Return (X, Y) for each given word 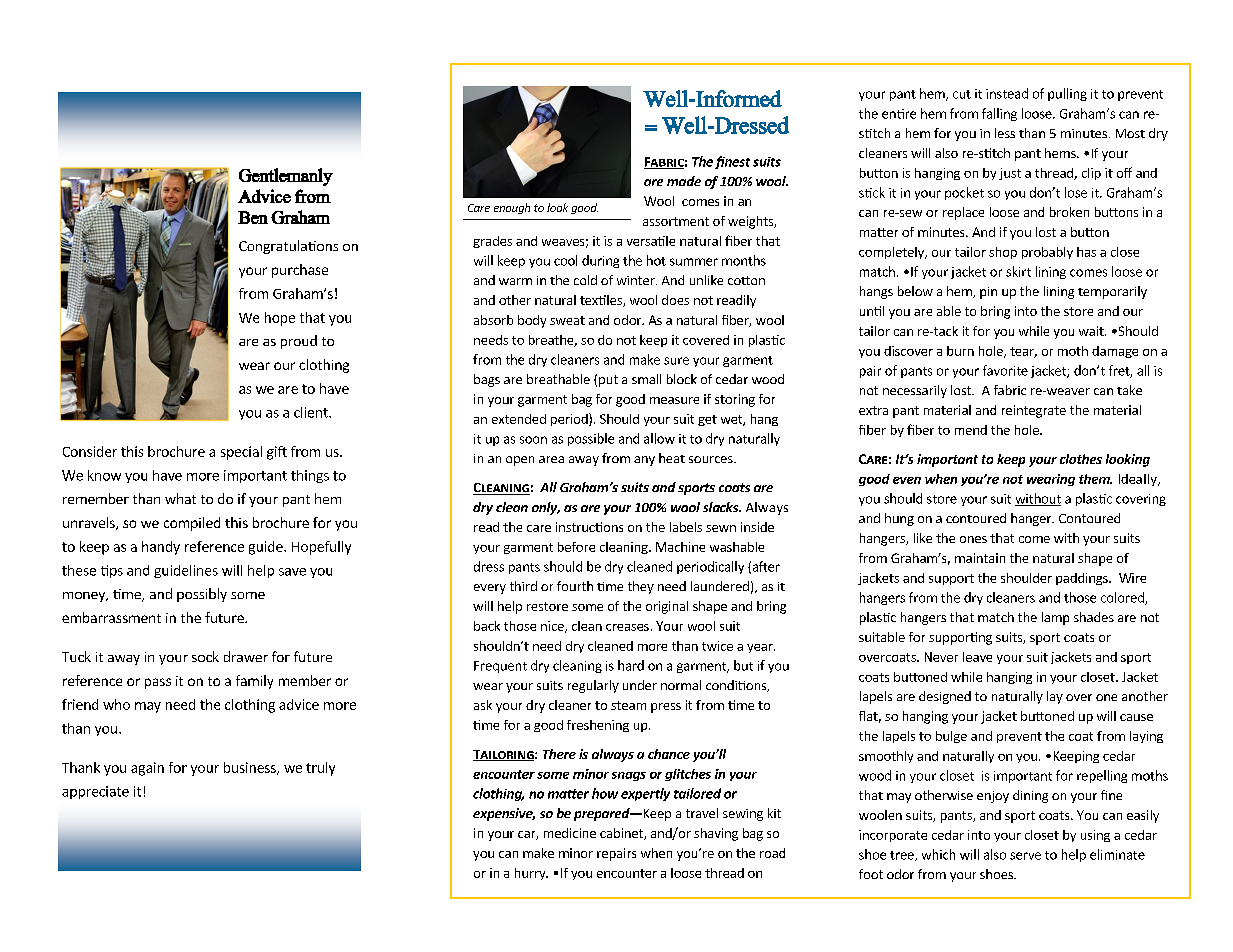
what (180, 498)
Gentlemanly (286, 177)
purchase (300, 271)
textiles (602, 301)
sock (205, 656)
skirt (1018, 271)
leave (977, 657)
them (1095, 479)
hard (631, 665)
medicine (570, 833)
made (684, 181)
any (644, 461)
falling (999, 114)
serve (1025, 856)
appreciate (95, 792)
